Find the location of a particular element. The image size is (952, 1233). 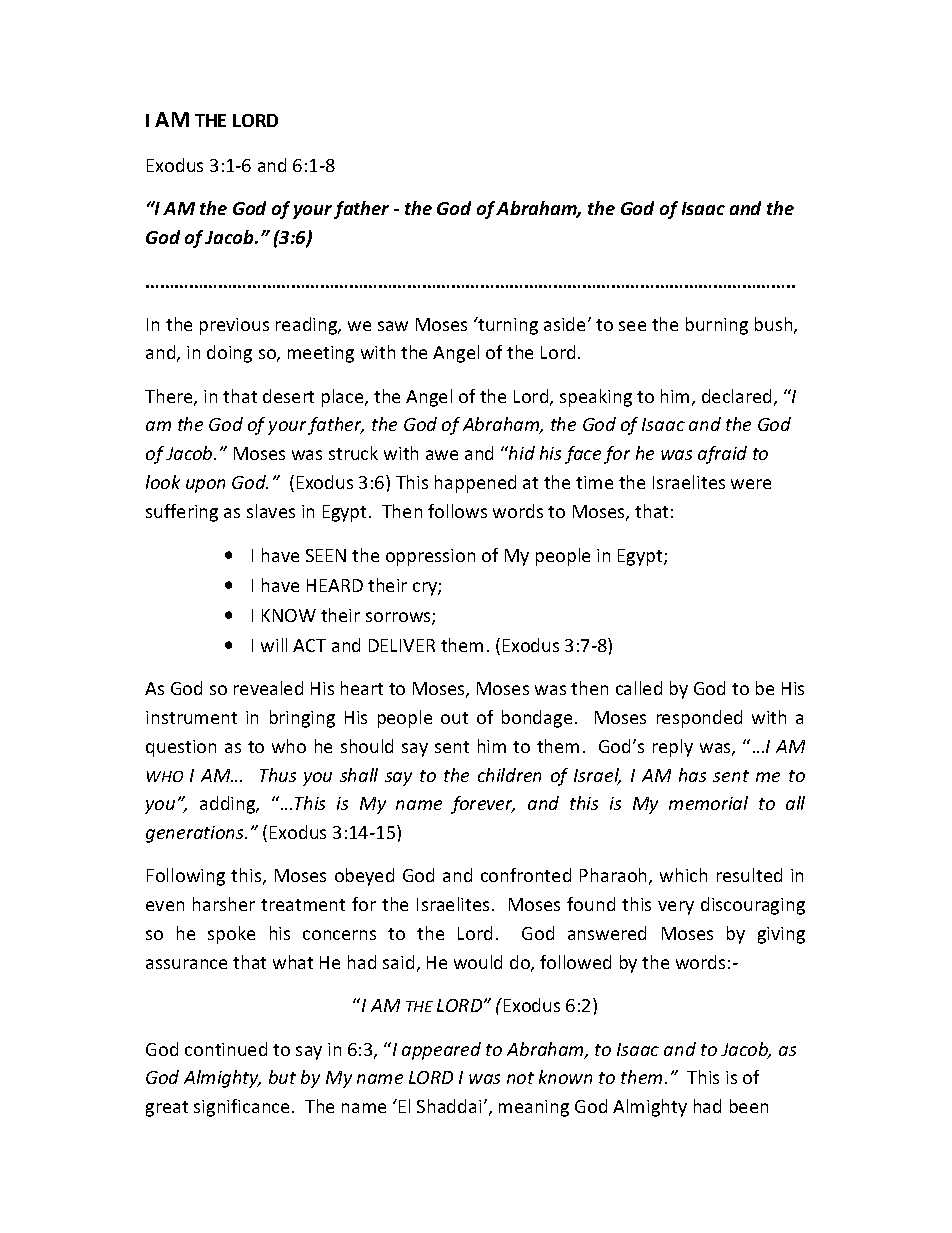

memorial is located at coordinates (708, 803).
